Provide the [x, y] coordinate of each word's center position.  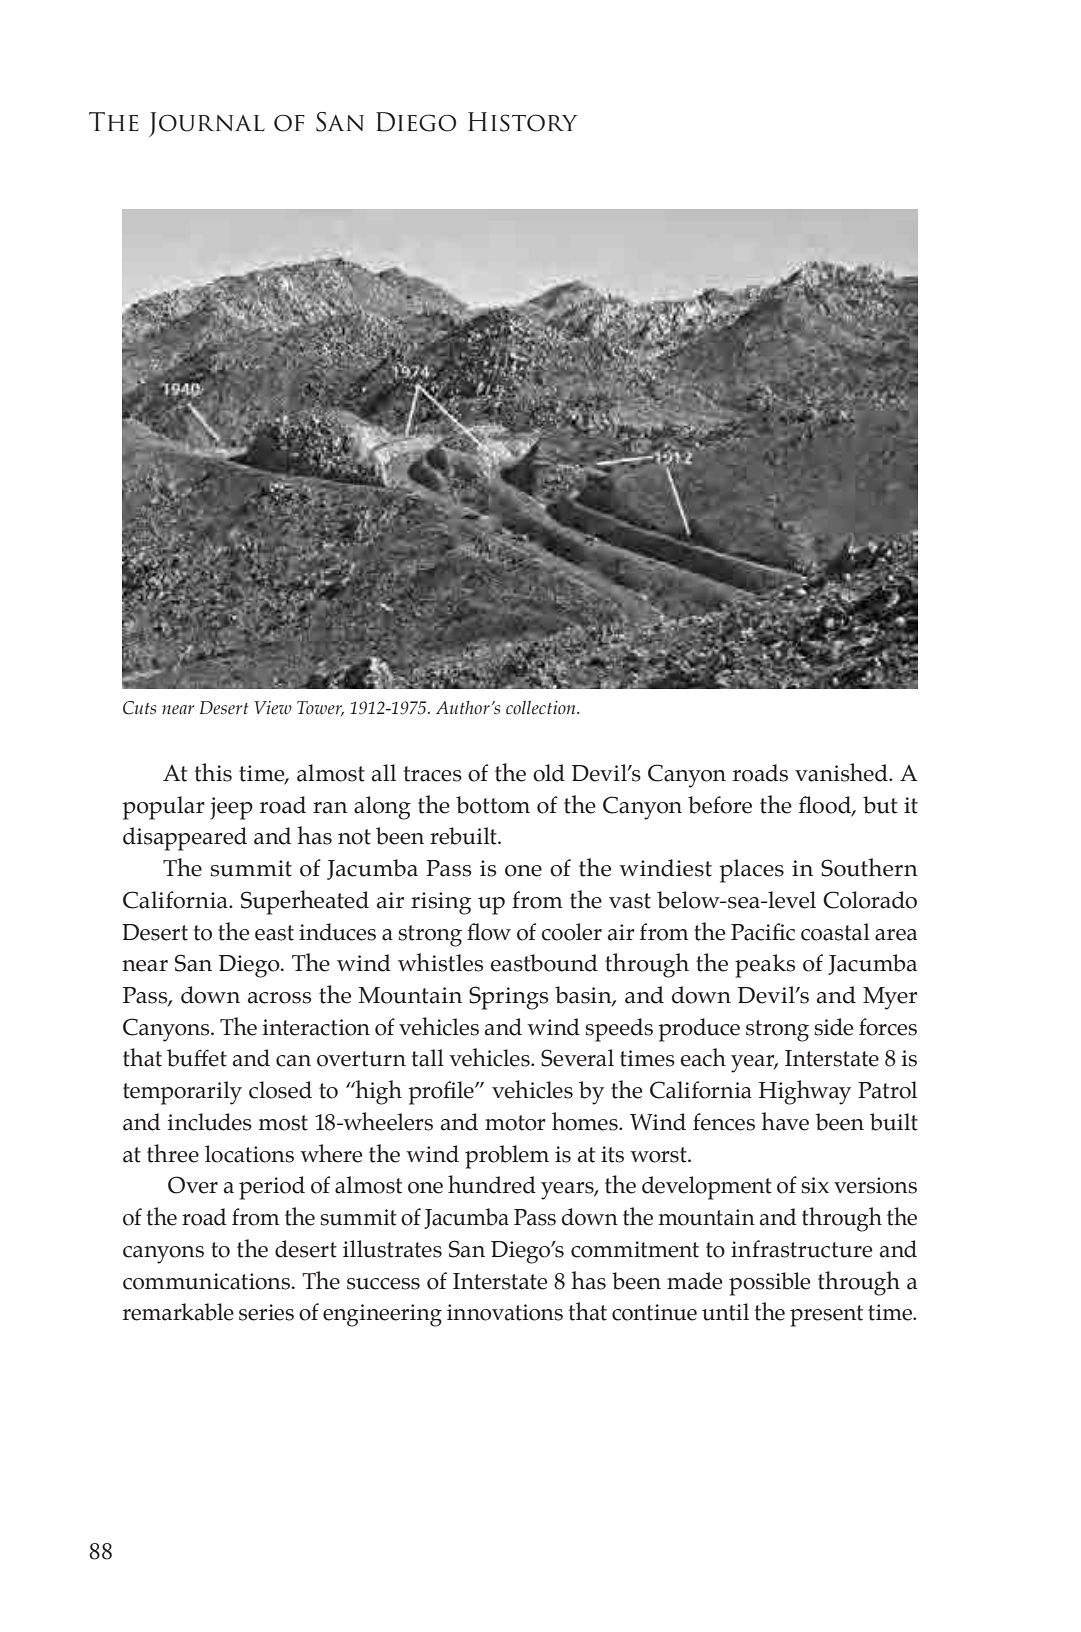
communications [208, 1281]
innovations [505, 1312]
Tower [320, 708]
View [273, 708]
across [280, 998]
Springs [509, 998]
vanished [842, 772]
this [213, 772]
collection [542, 708]
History [523, 122]
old [549, 773]
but [880, 805]
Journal [207, 124]
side [834, 1027]
